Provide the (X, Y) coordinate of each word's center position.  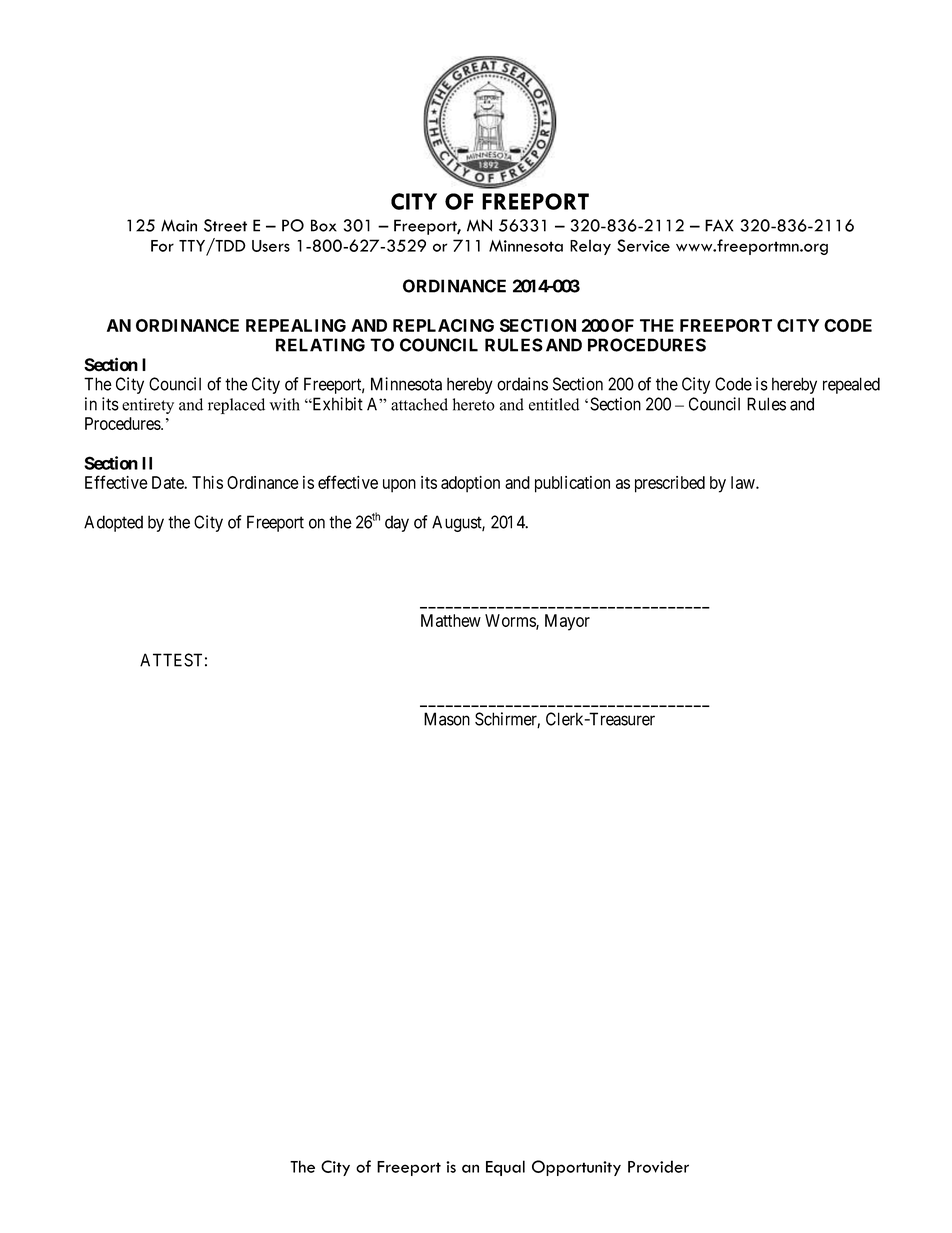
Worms (511, 621)
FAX (719, 225)
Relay (590, 247)
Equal (505, 1168)
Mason (447, 719)
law (744, 482)
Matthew (451, 620)
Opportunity (576, 1168)
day (397, 523)
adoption (470, 484)
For (162, 246)
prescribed (670, 484)
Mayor (567, 622)
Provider (658, 1166)
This (207, 482)
